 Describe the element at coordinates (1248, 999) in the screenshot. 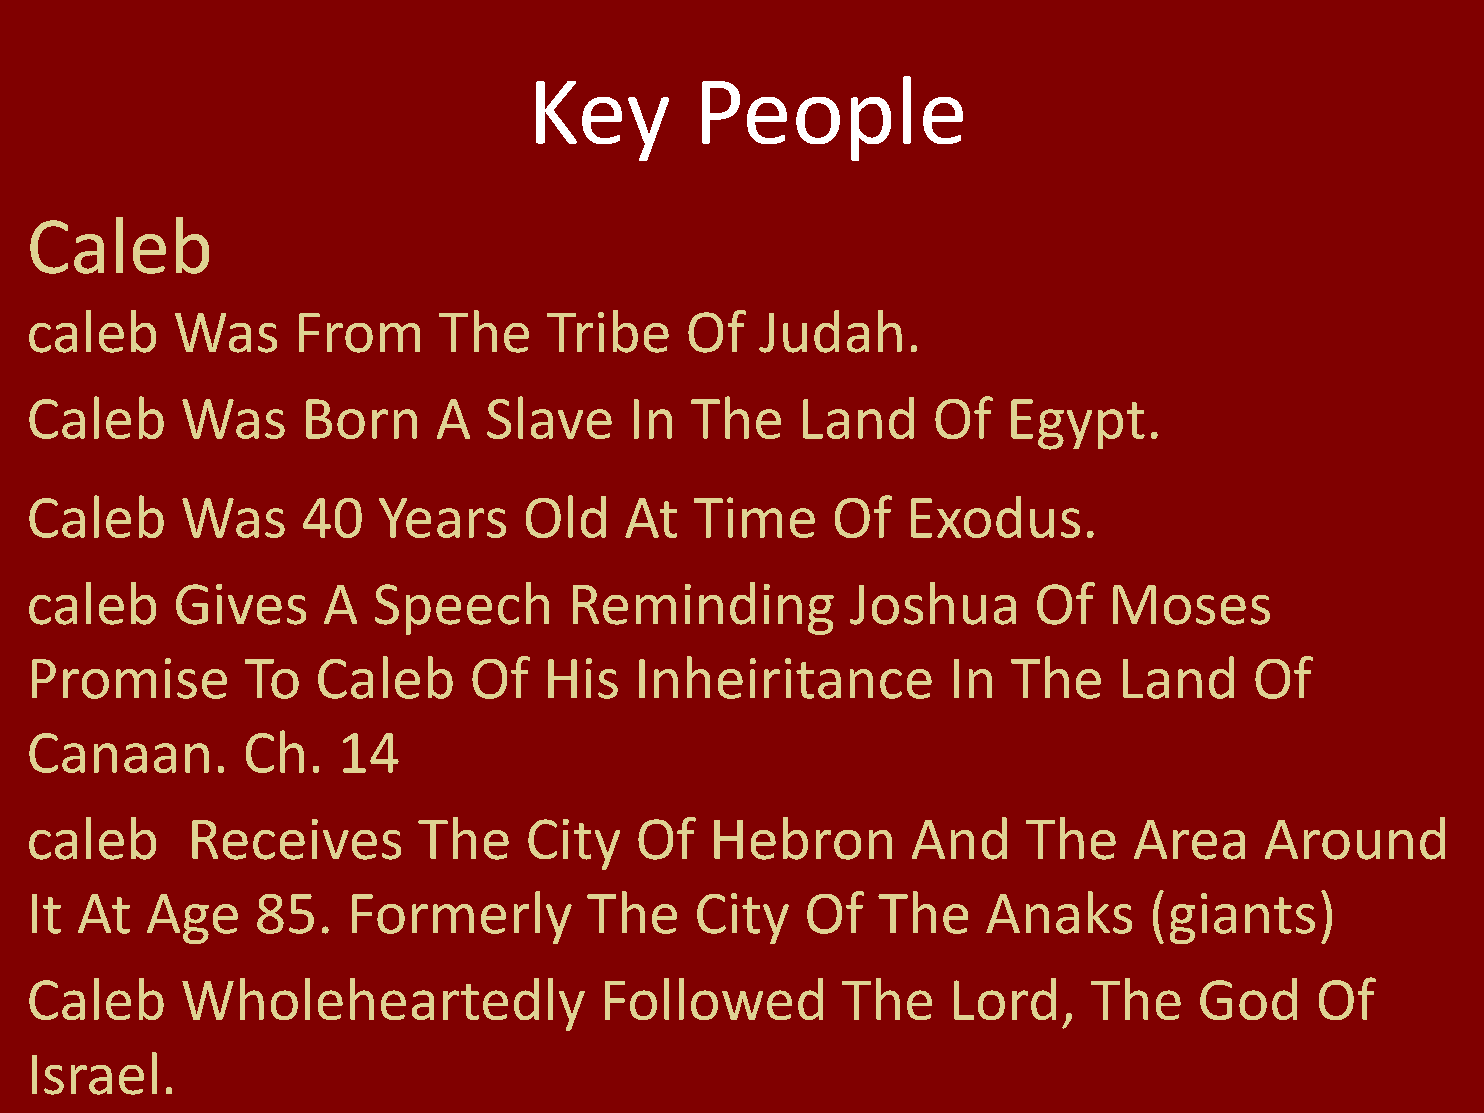

I see `God` at that location.
